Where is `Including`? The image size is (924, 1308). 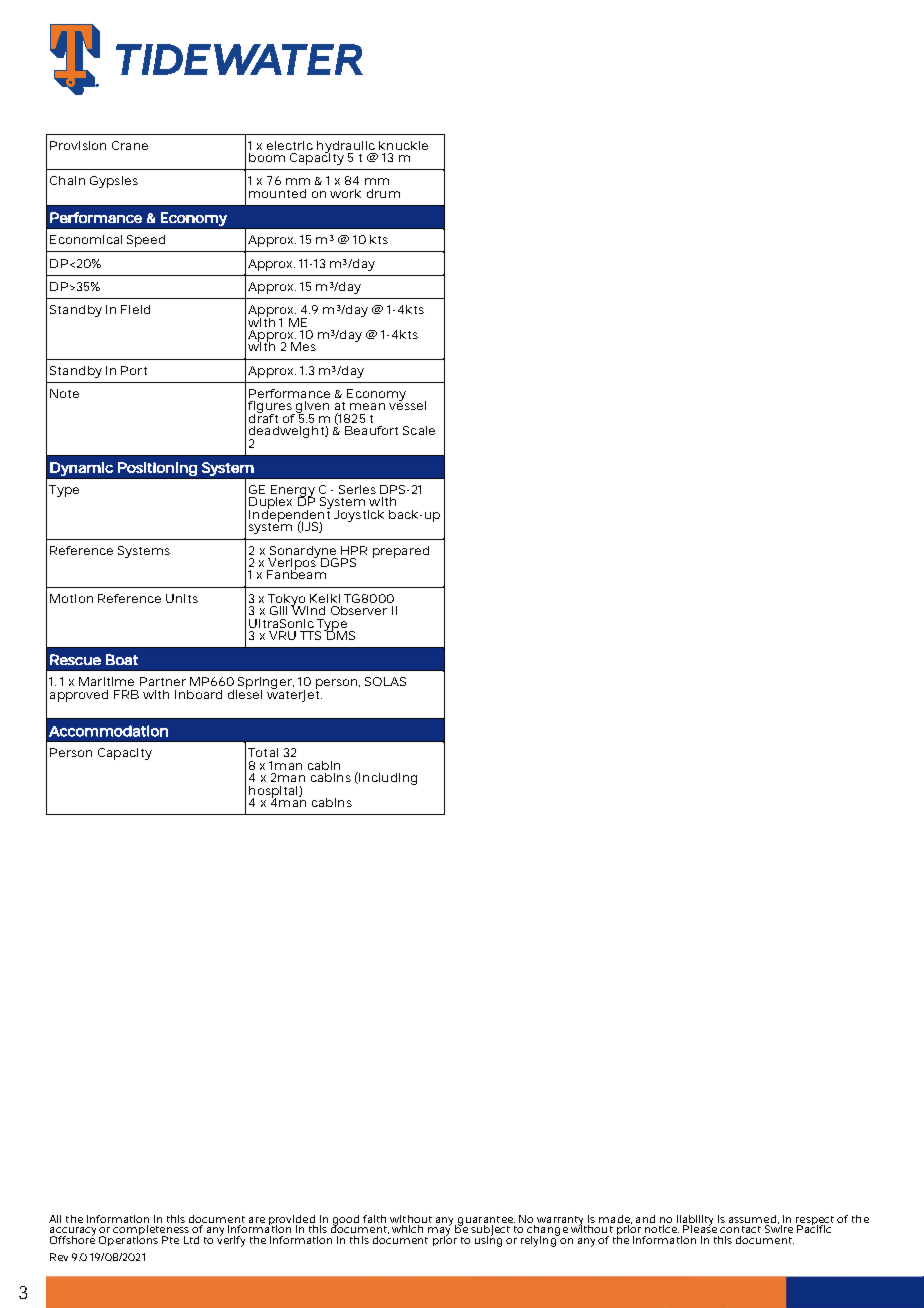
Including is located at coordinates (387, 778).
